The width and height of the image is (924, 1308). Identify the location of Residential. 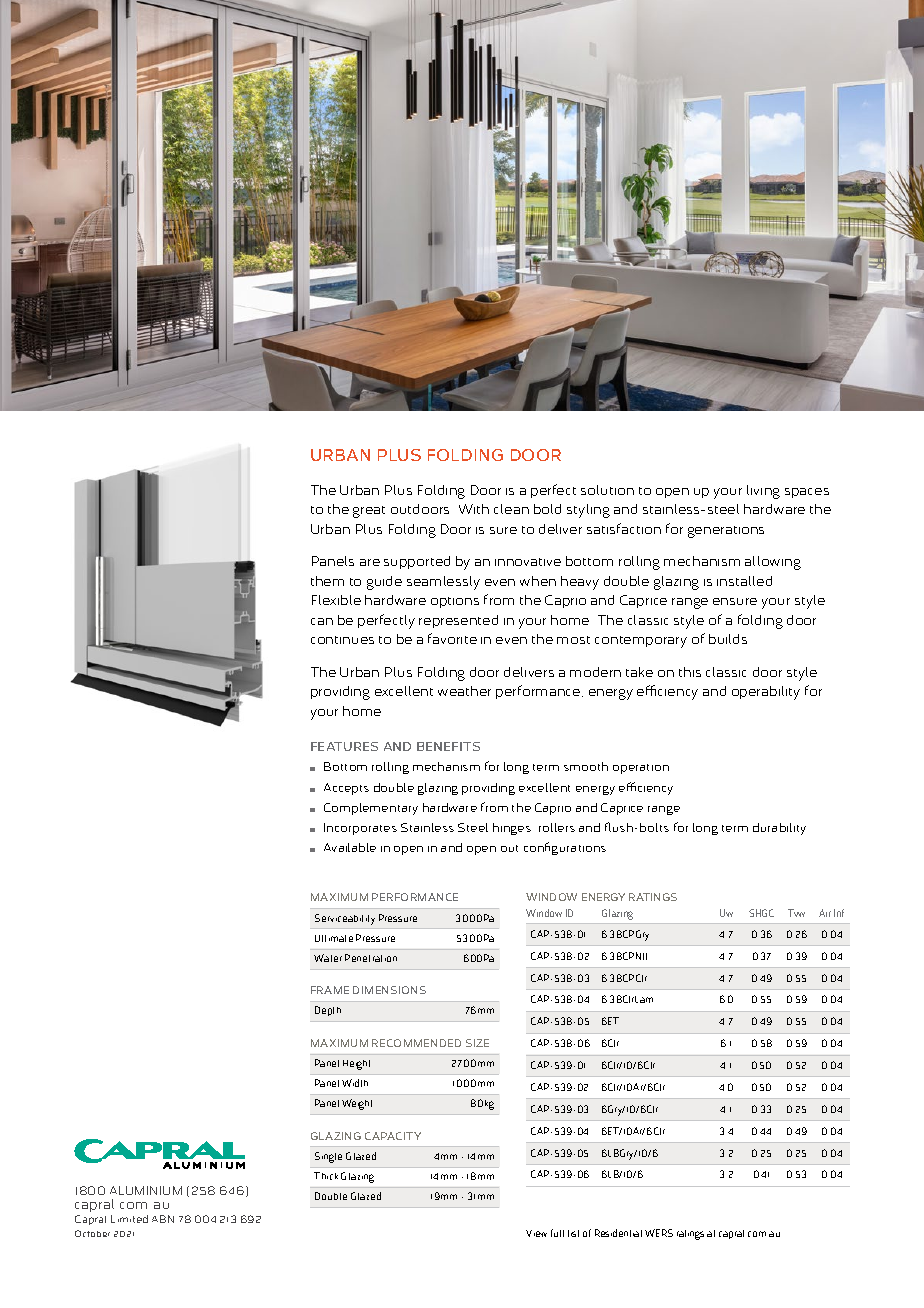
(618, 1233).
